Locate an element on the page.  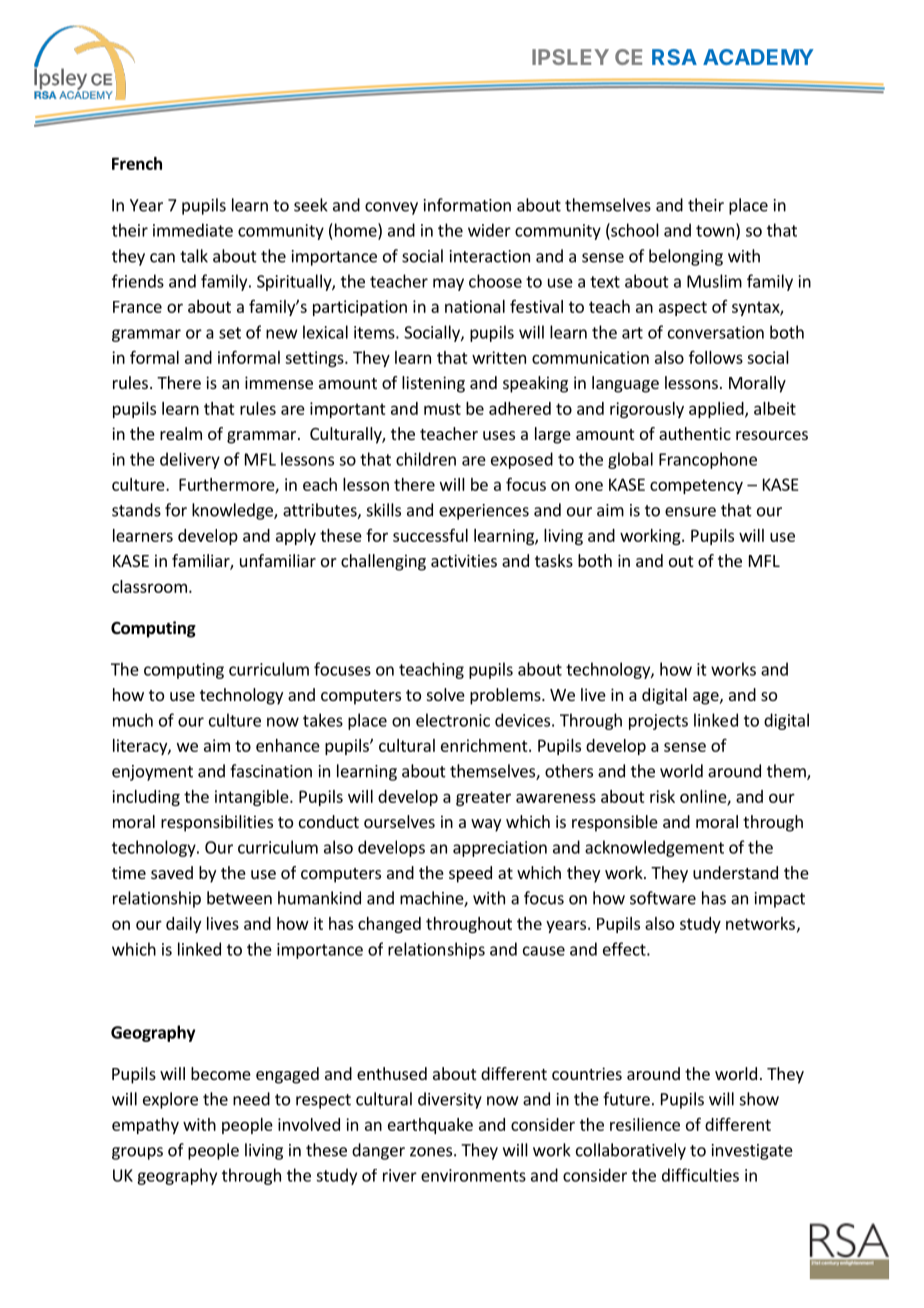
information is located at coordinates (467, 205).
